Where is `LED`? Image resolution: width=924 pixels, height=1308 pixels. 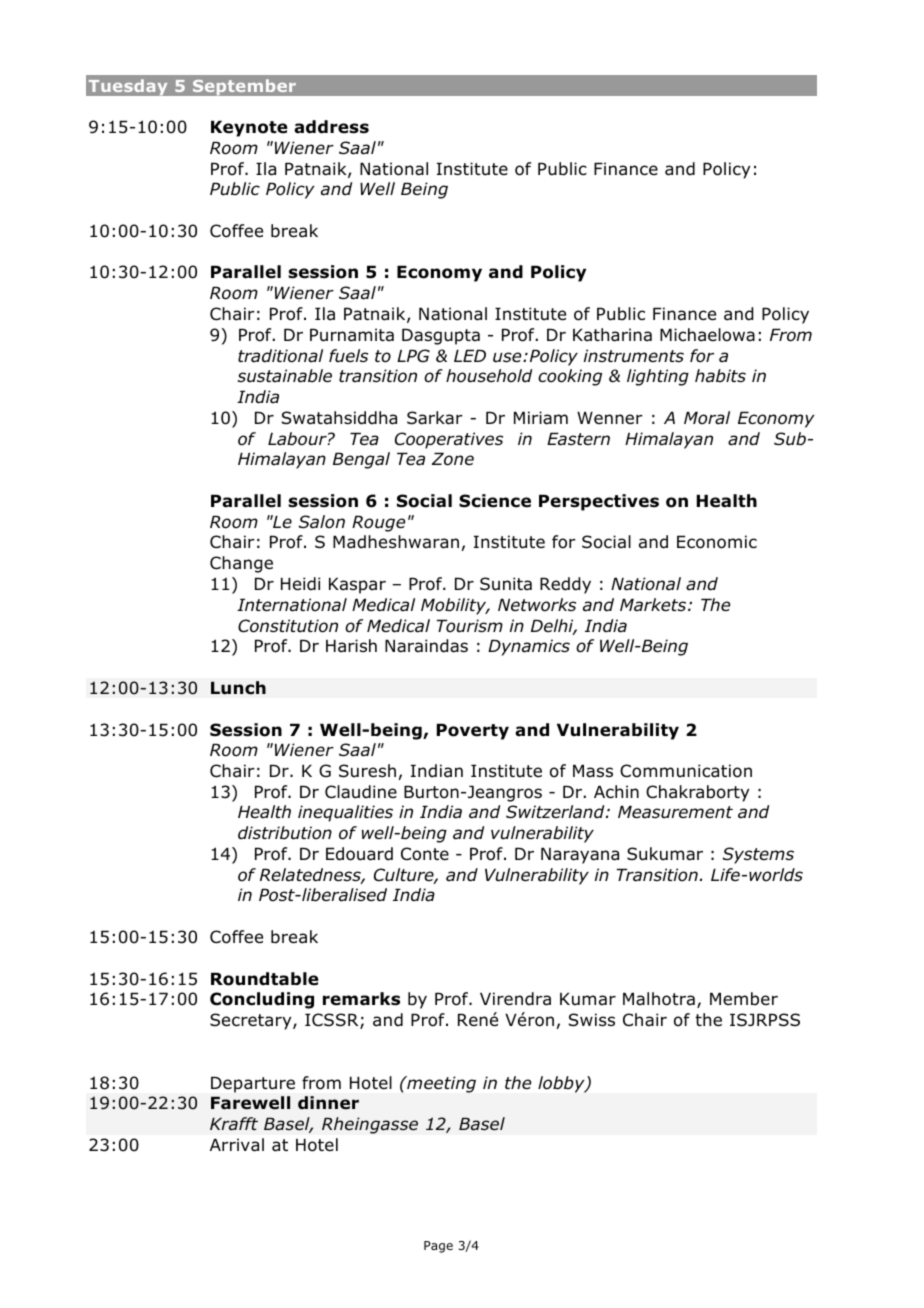 LED is located at coordinates (470, 355).
